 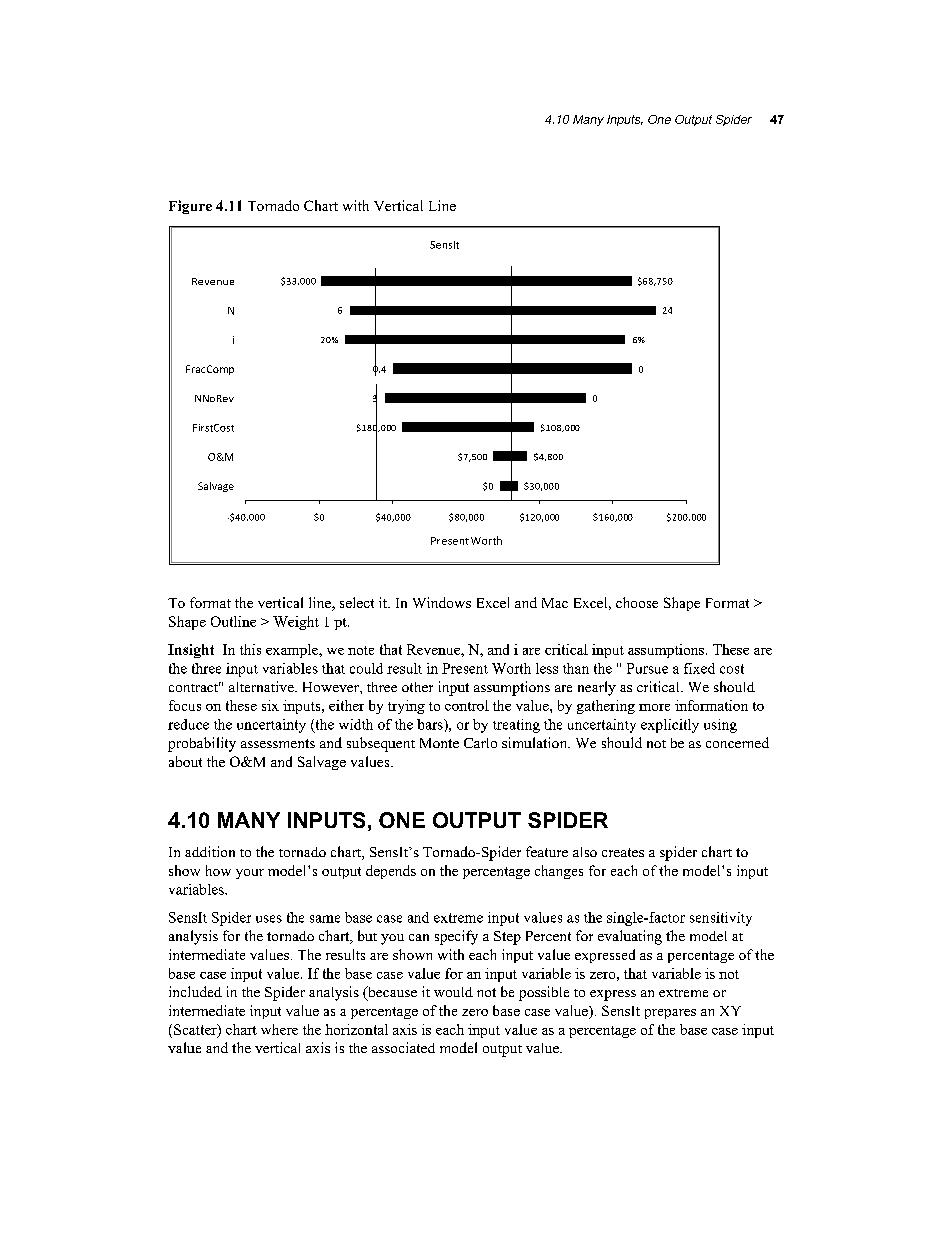 I want to click on would, so click(x=453, y=992).
